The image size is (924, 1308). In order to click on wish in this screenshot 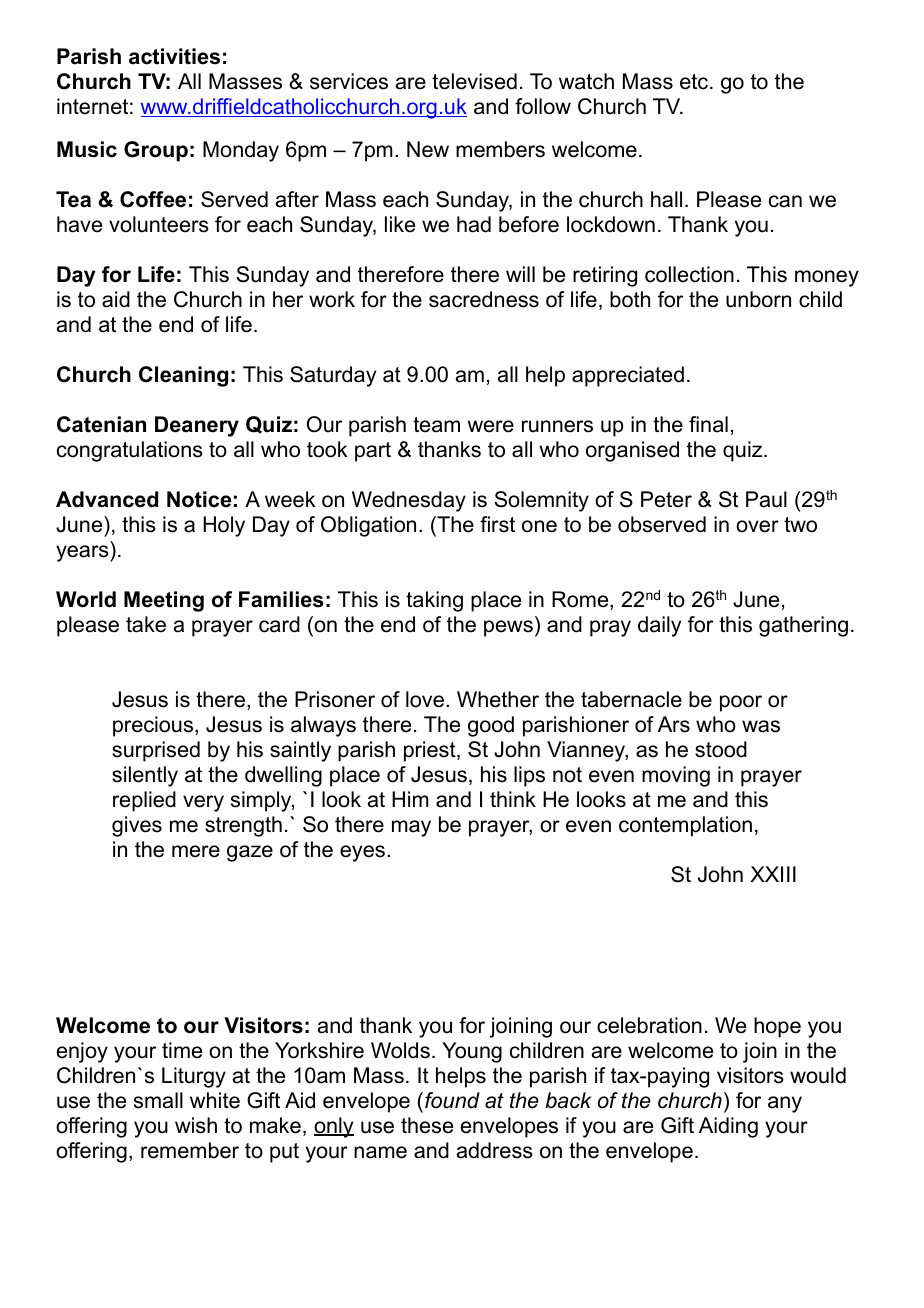, I will do `click(196, 1125)`.
